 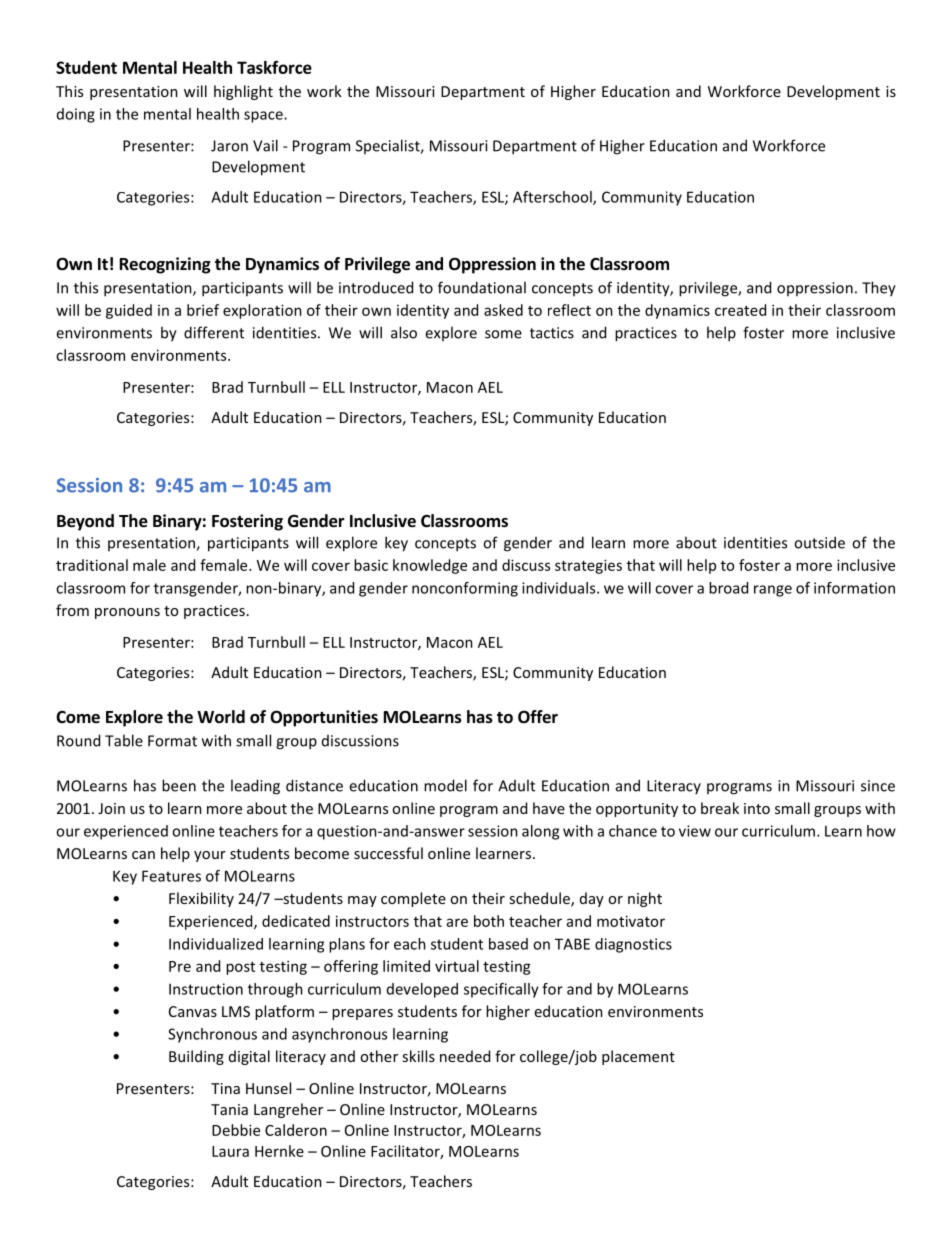 What do you see at coordinates (465, 1056) in the page?
I see `needed` at bounding box center [465, 1056].
